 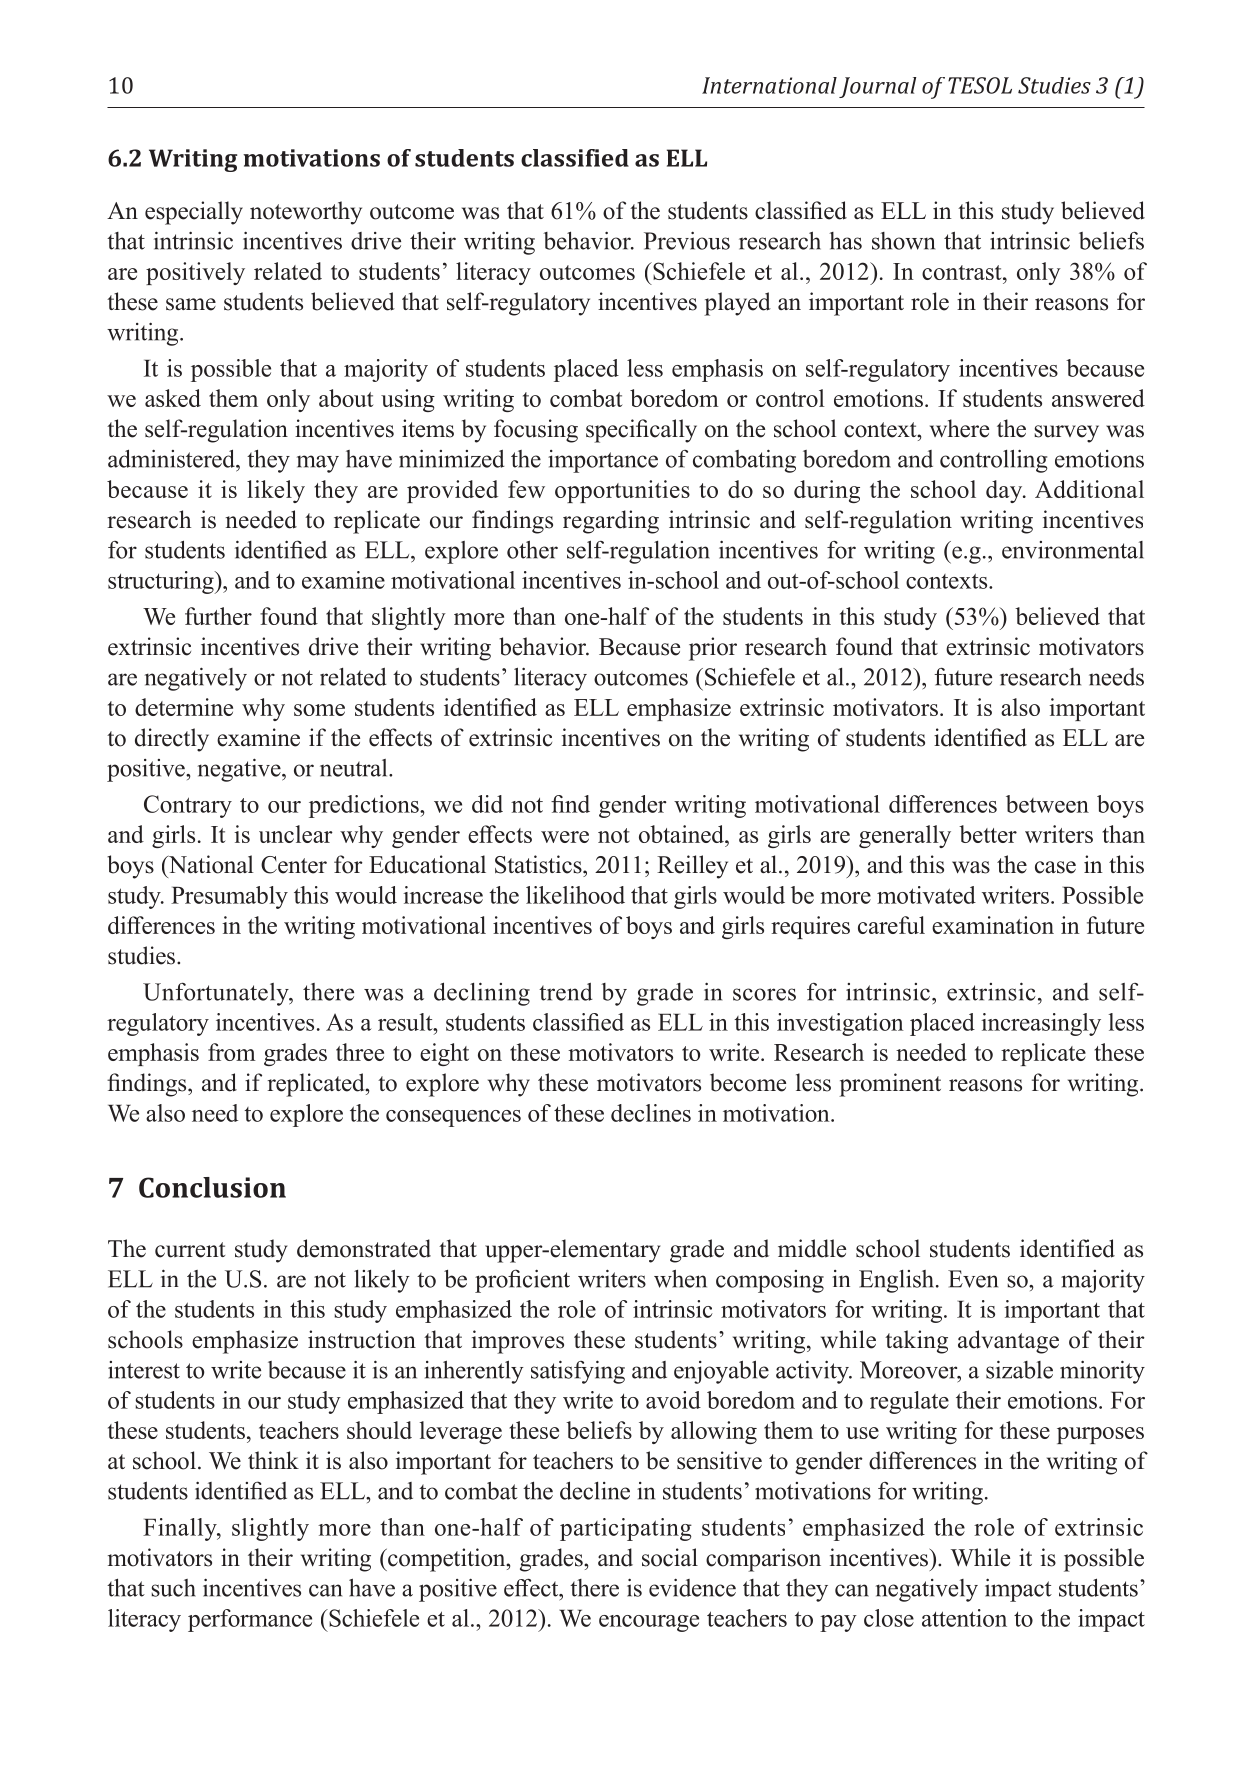 What do you see at coordinates (980, 85) in the screenshot?
I see `TESOL` at bounding box center [980, 85].
